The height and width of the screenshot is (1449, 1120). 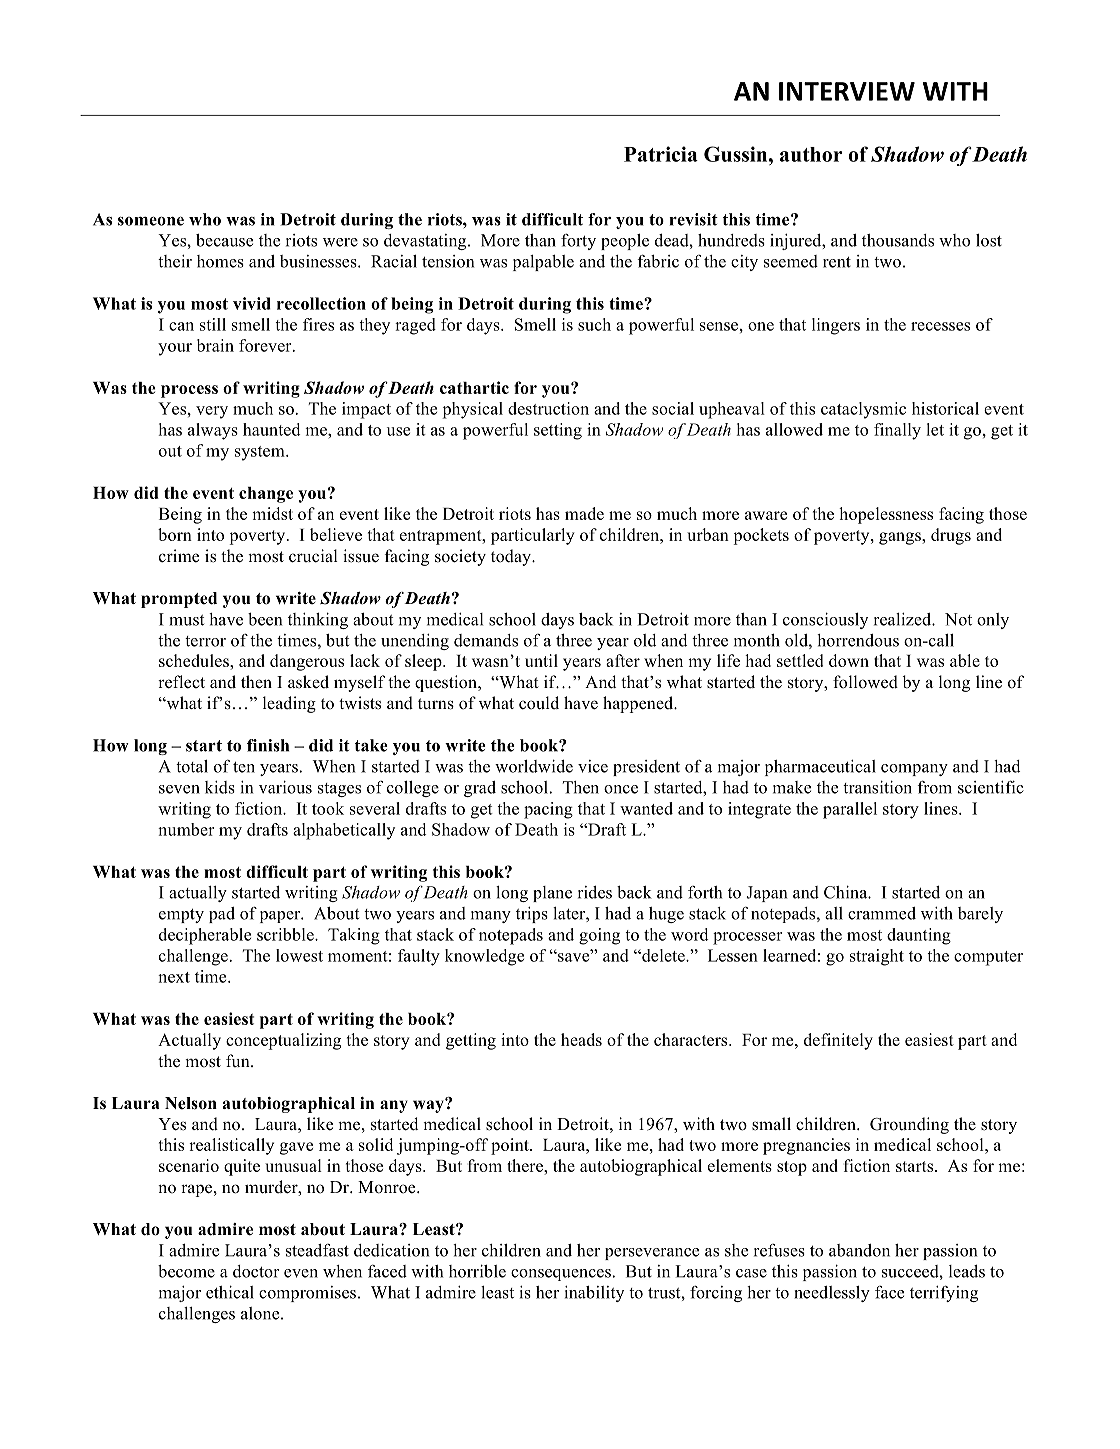 I want to click on cataclysmic, so click(x=863, y=410).
